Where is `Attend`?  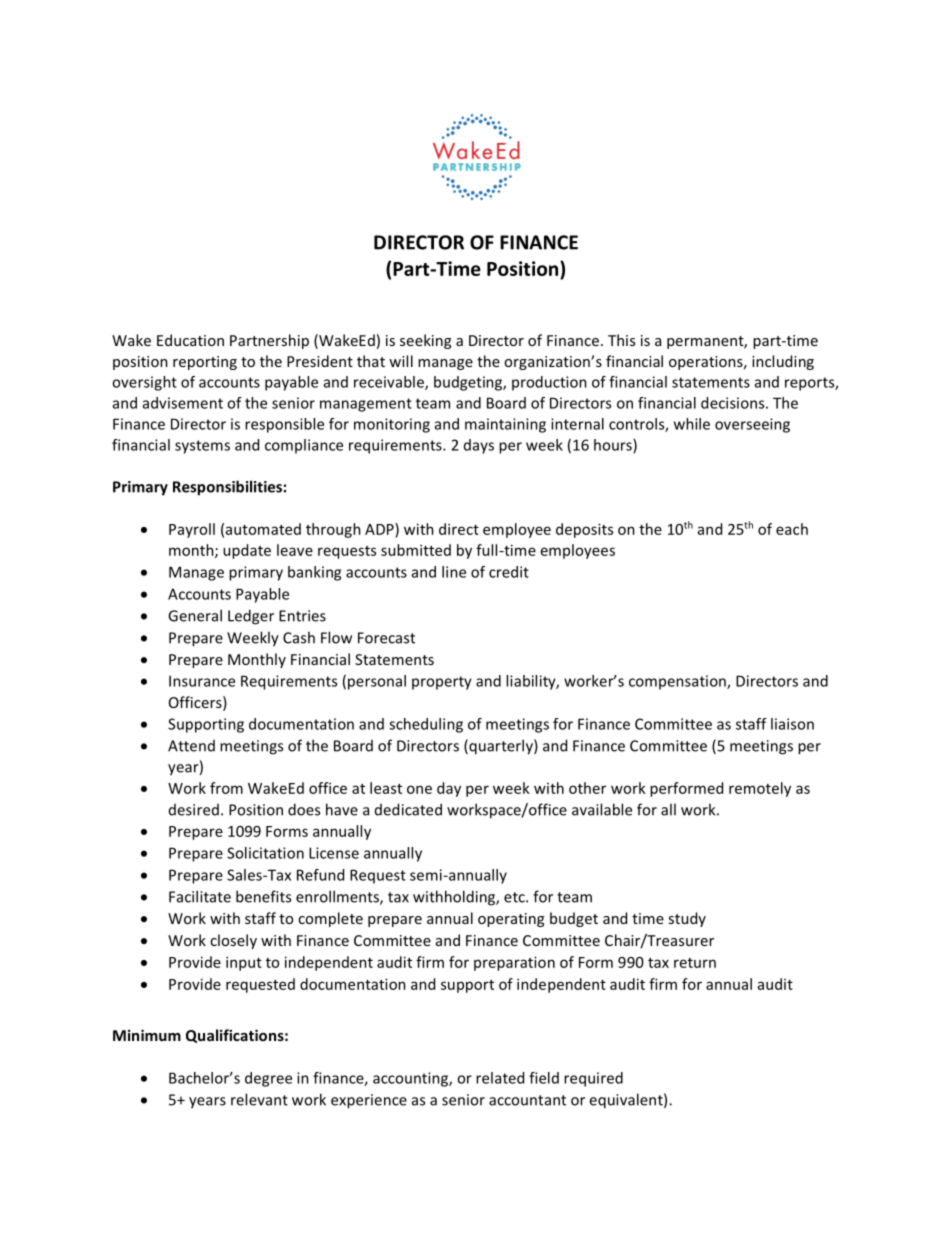
Attend is located at coordinates (191, 746).
